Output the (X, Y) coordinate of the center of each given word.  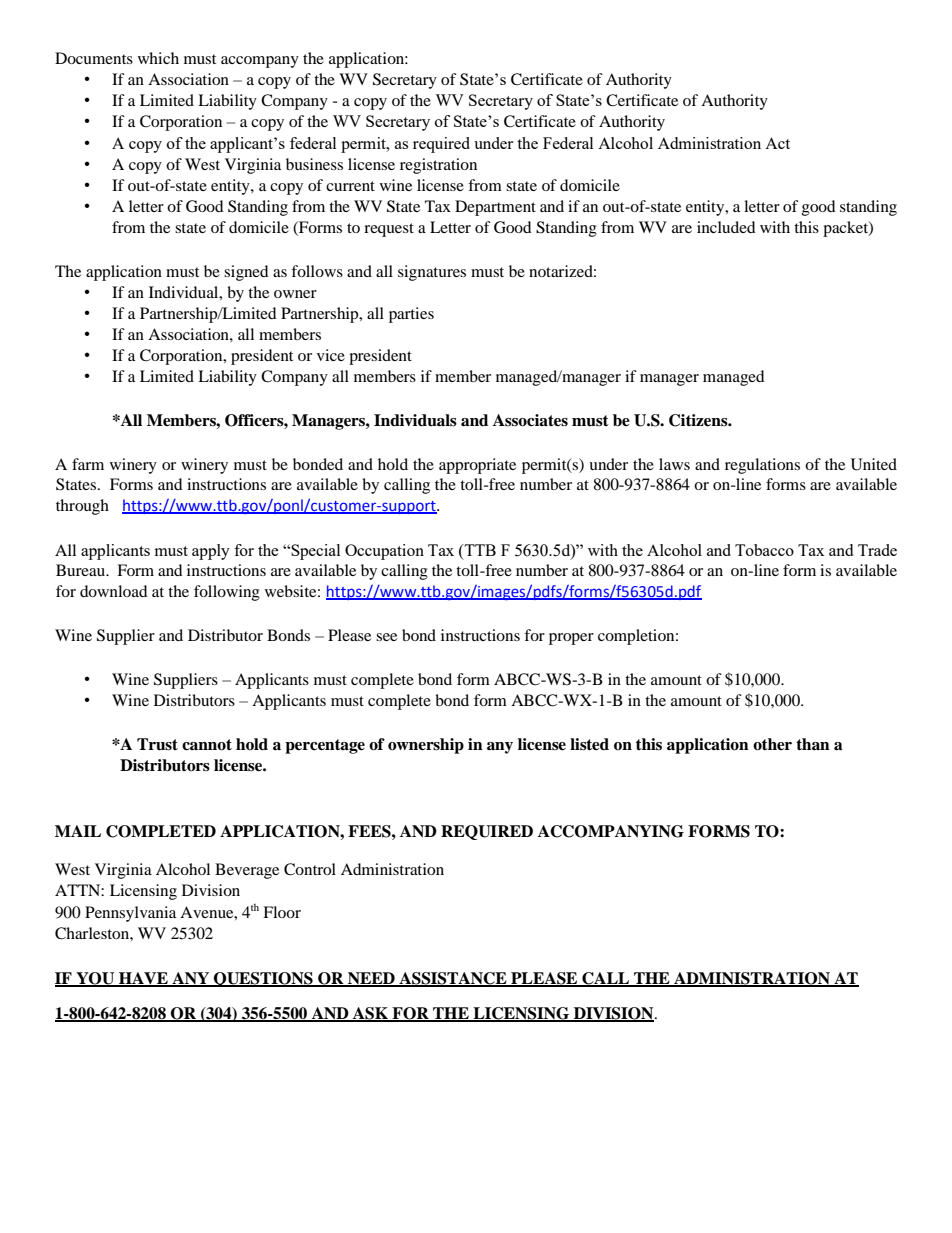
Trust (157, 744)
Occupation (384, 552)
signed (246, 273)
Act (777, 143)
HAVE (143, 979)
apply (211, 552)
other (772, 744)
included (726, 227)
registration (438, 166)
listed (589, 744)
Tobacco (764, 550)
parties (411, 315)
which (158, 58)
